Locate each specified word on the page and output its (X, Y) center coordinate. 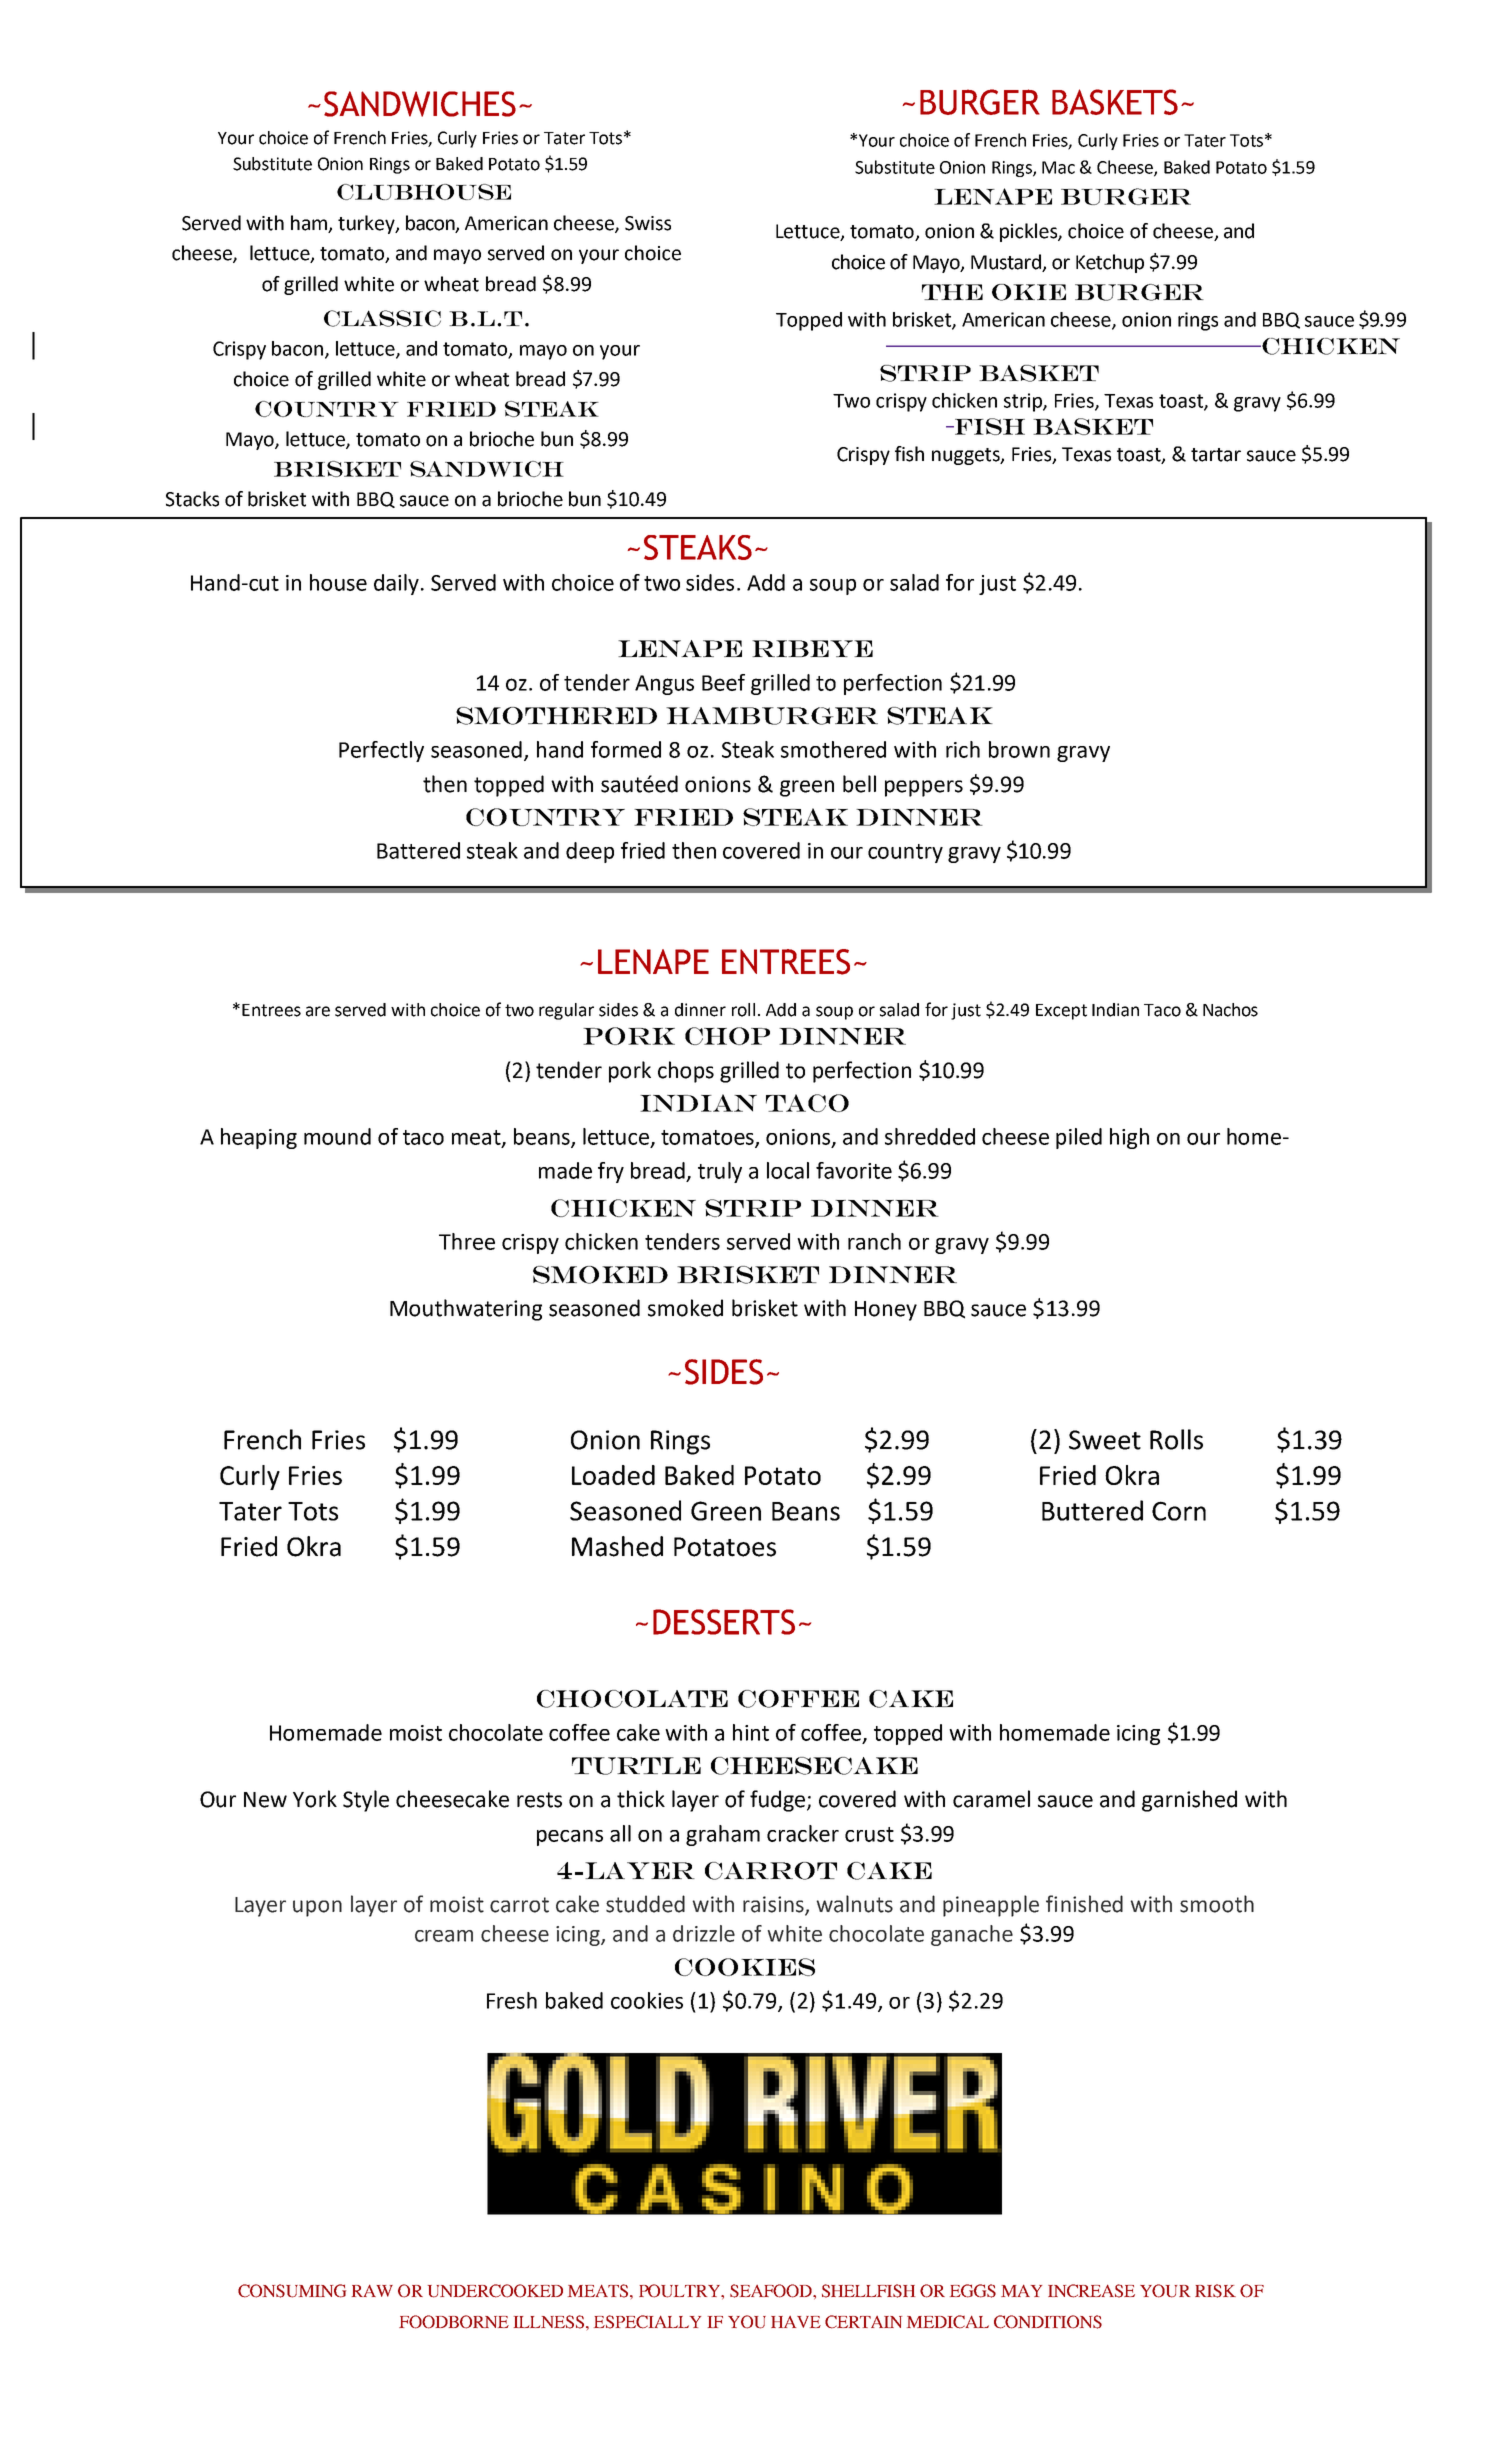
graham (723, 1835)
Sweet (1105, 1440)
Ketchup (1110, 263)
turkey (367, 224)
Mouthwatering (466, 1310)
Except (1061, 1012)
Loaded (613, 1475)
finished (1084, 1904)
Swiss (648, 223)
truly (720, 1172)
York (315, 1799)
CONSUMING (292, 2291)
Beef (723, 682)
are (318, 1011)
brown (1019, 749)
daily (396, 584)
